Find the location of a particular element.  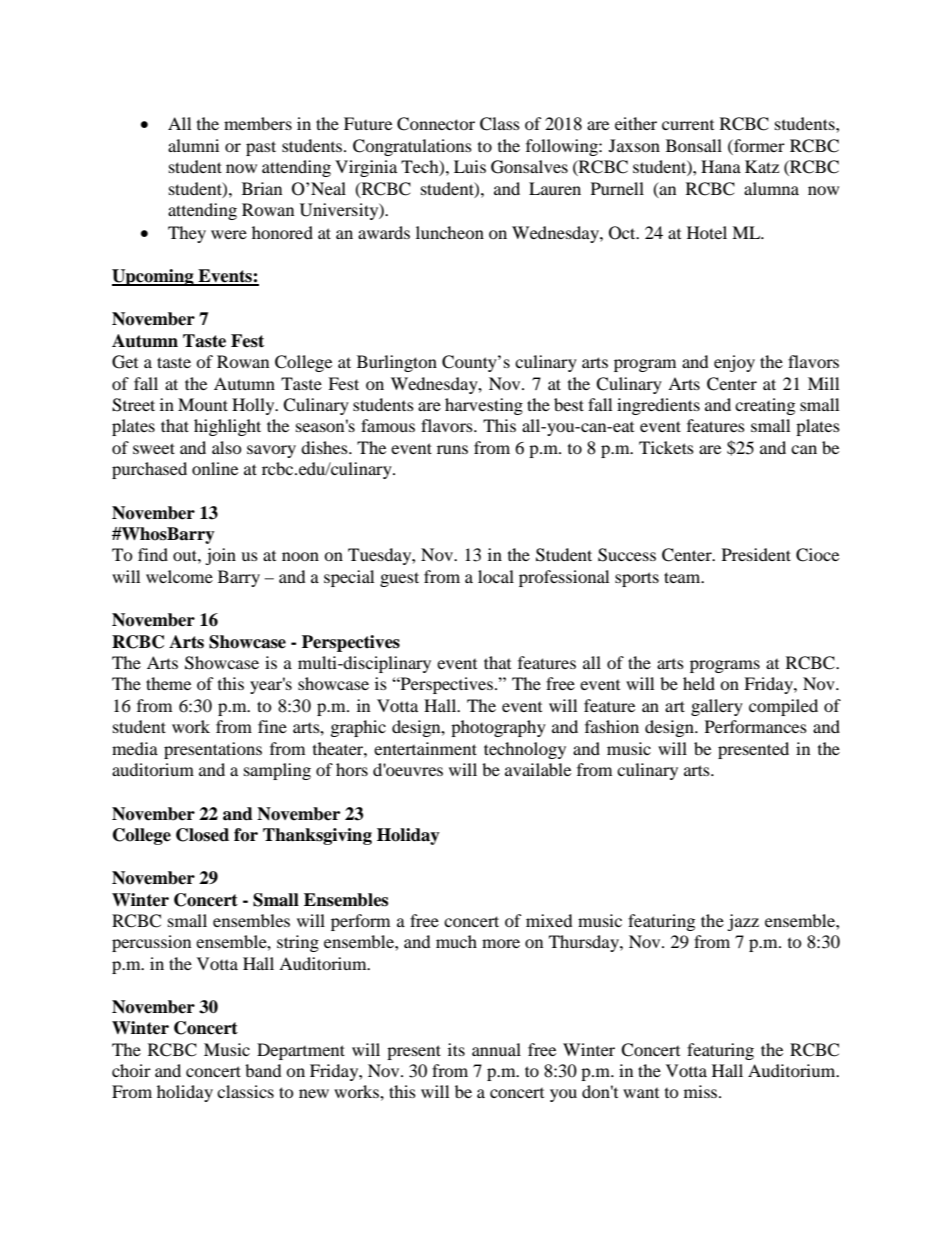

gallery is located at coordinates (717, 707).
